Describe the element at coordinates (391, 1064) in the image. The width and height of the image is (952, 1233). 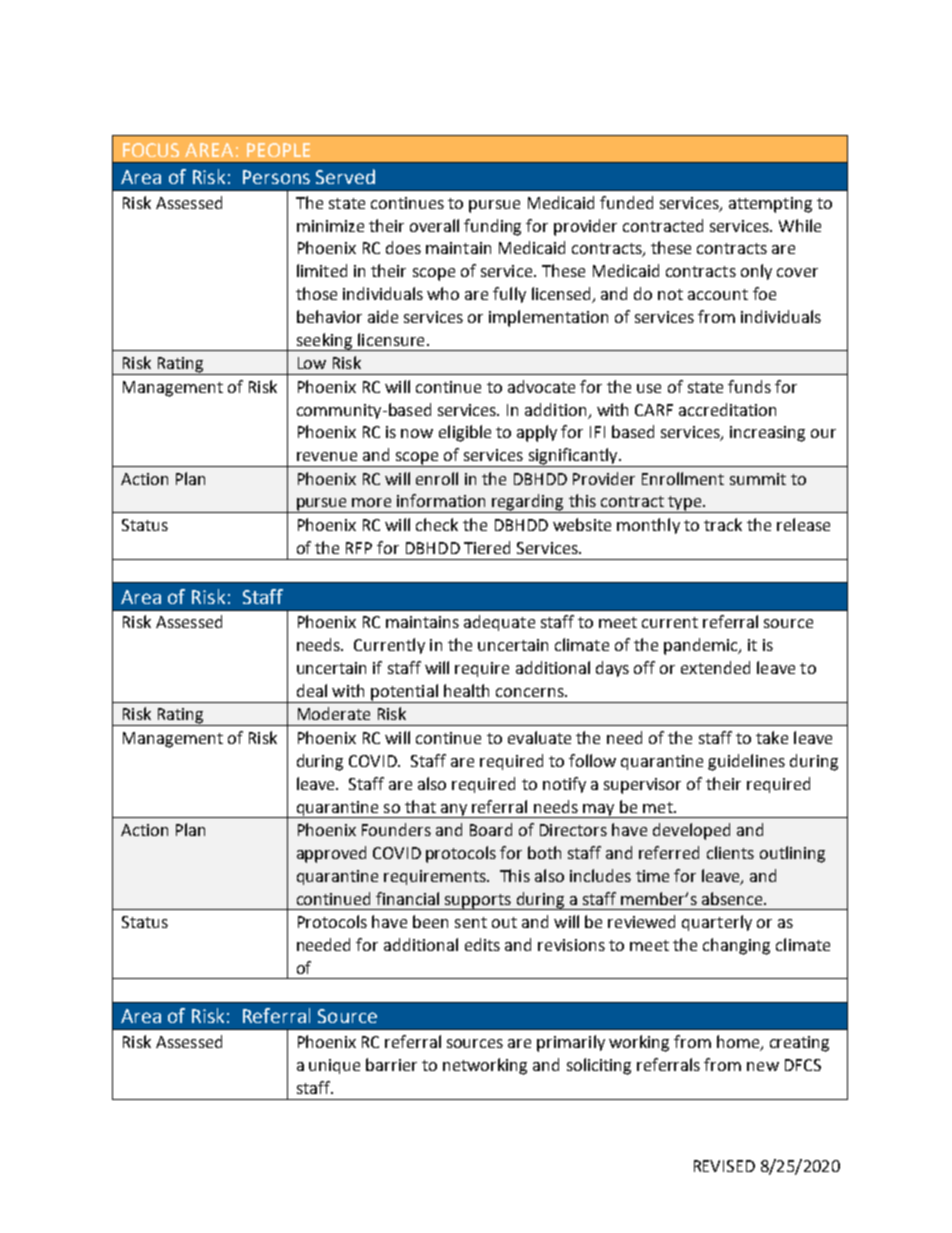
I see `barrier` at that location.
